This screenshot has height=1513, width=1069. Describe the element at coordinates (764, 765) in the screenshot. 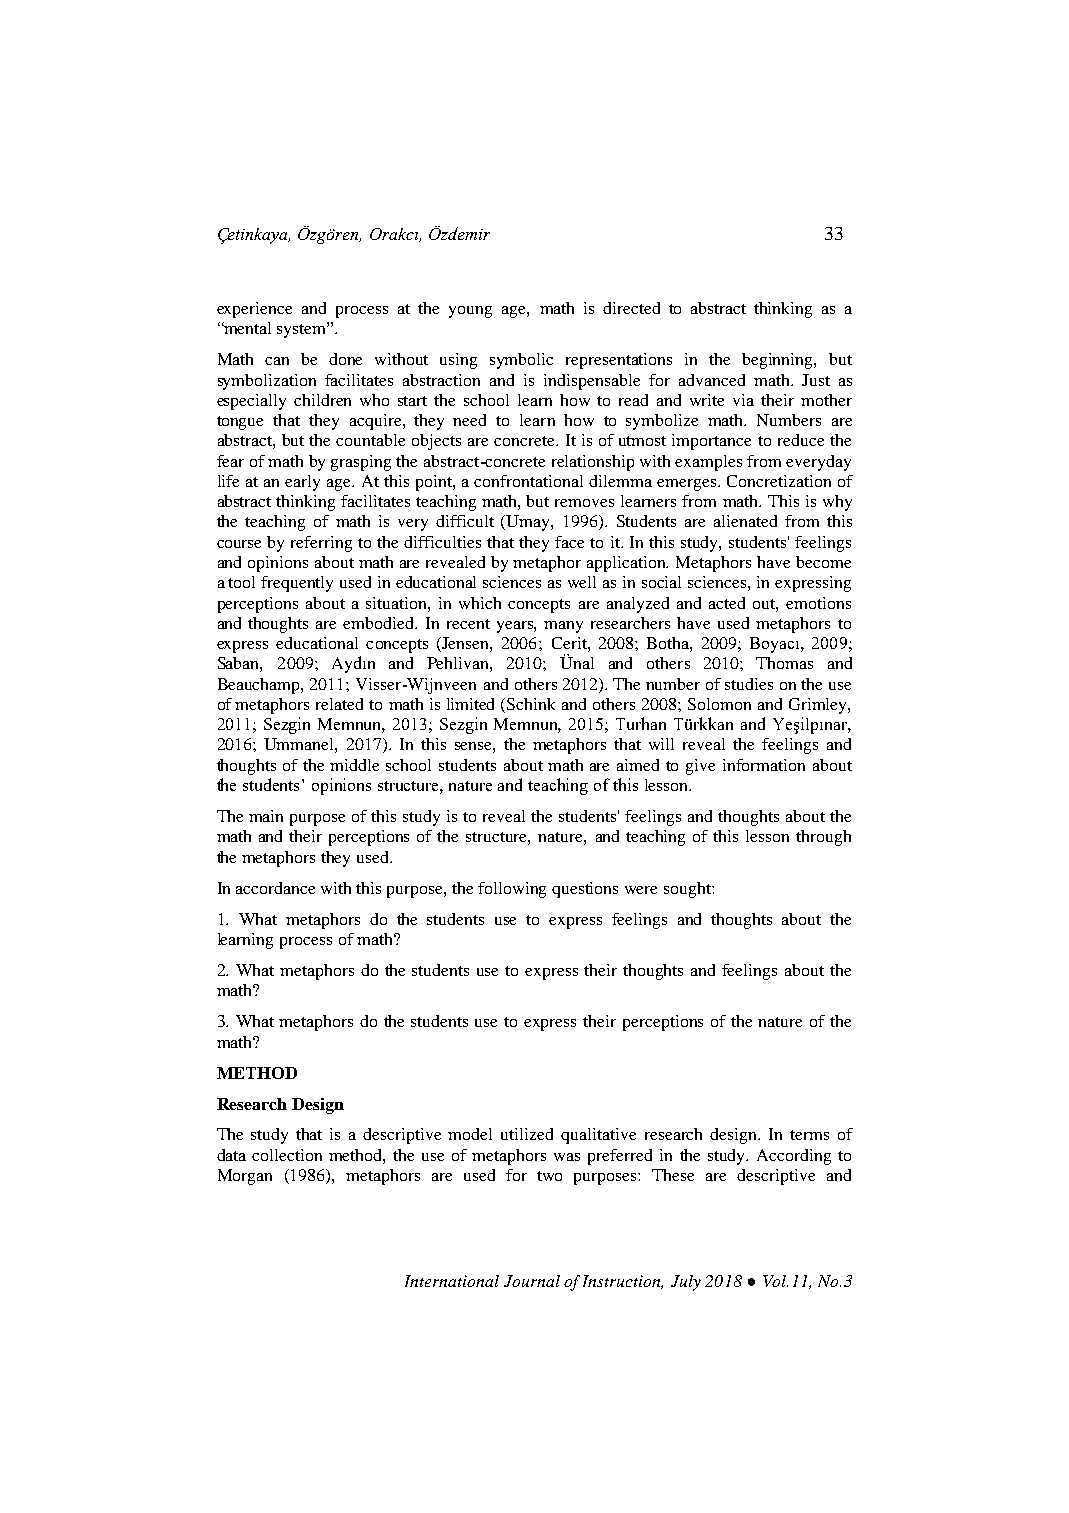

I see `information` at that location.
